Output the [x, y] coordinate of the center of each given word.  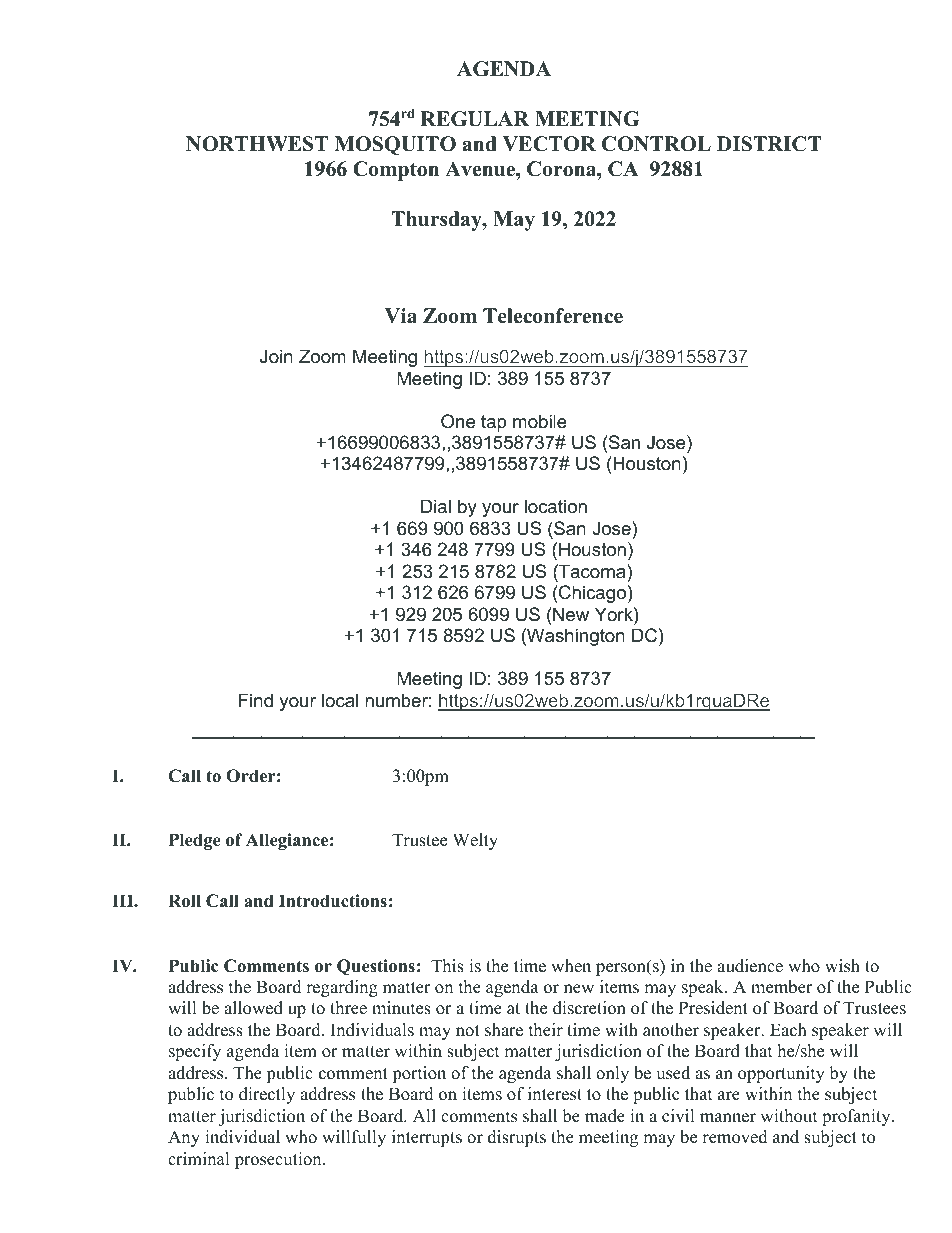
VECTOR [549, 144]
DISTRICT [769, 144]
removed [735, 1137]
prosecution [279, 1160]
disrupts [517, 1138]
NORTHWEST [257, 144]
